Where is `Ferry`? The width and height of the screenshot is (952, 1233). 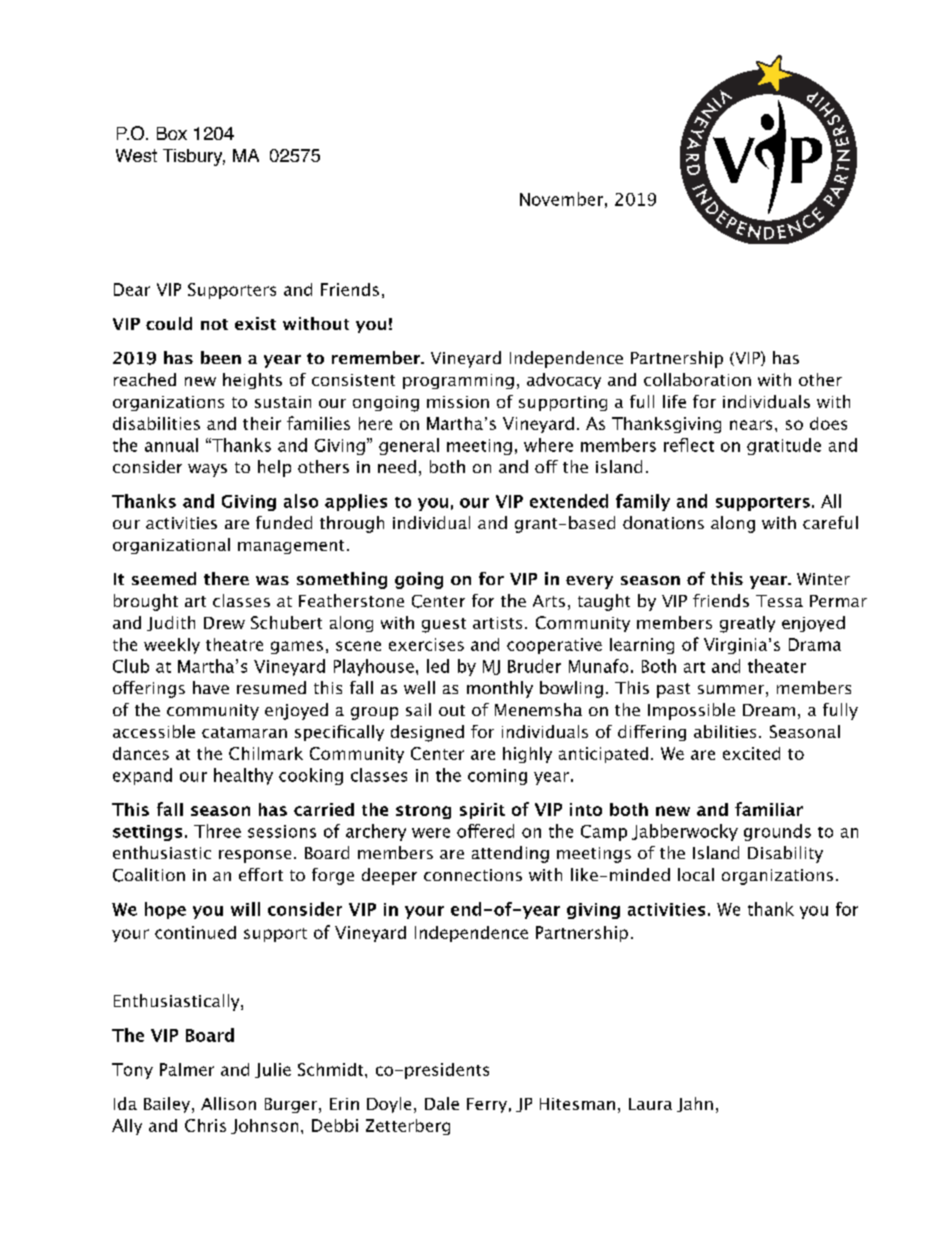
Ferry is located at coordinates (487, 1105).
